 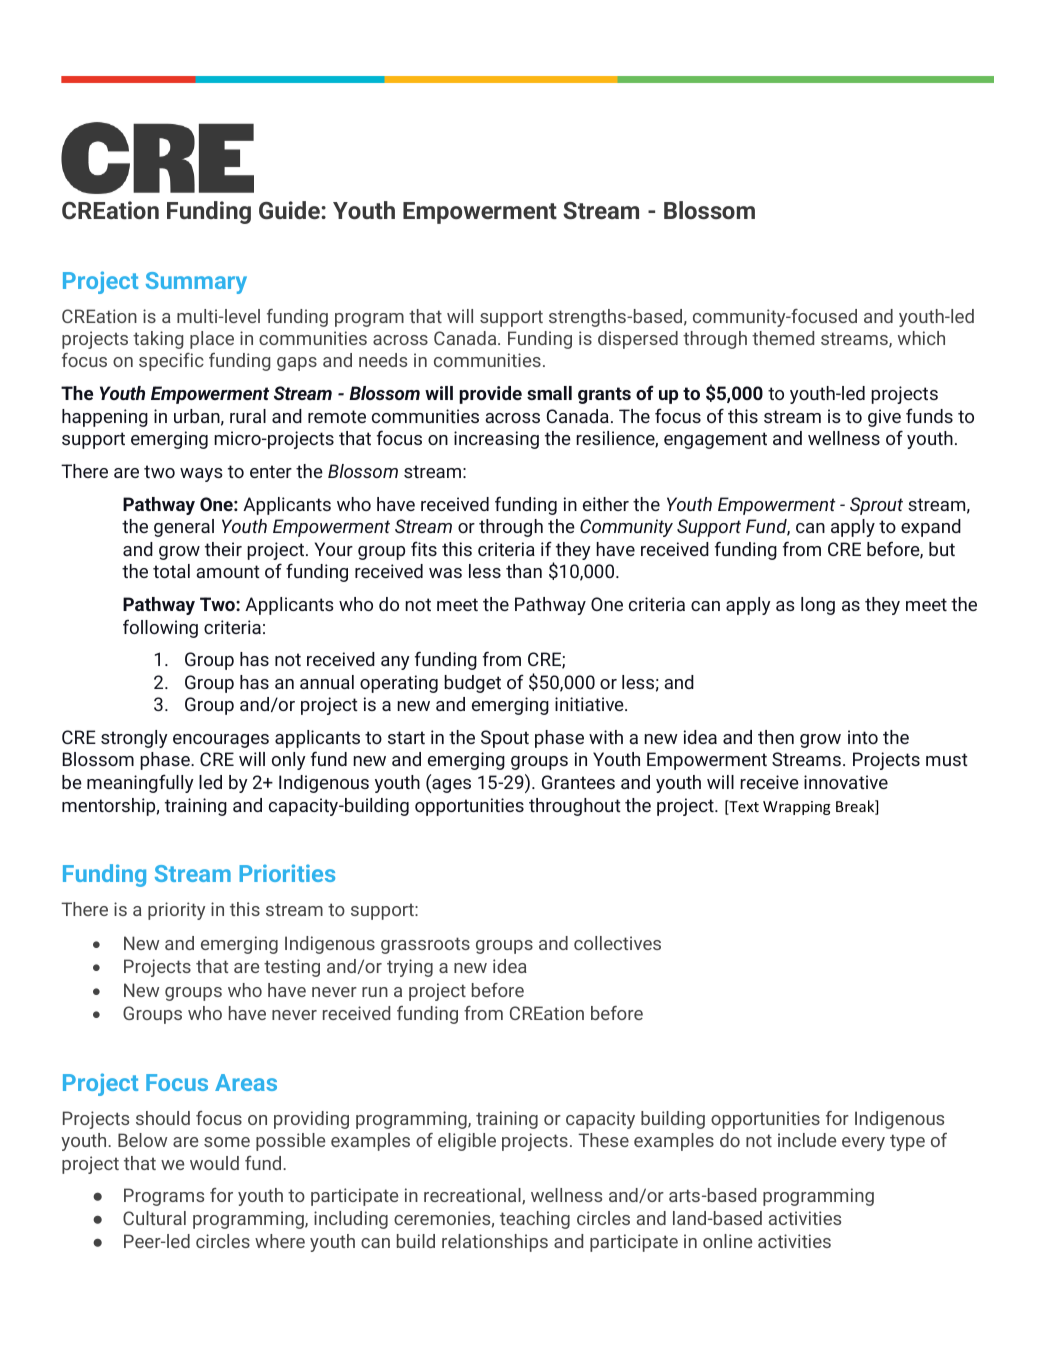 I want to click on Spout, so click(x=505, y=739).
